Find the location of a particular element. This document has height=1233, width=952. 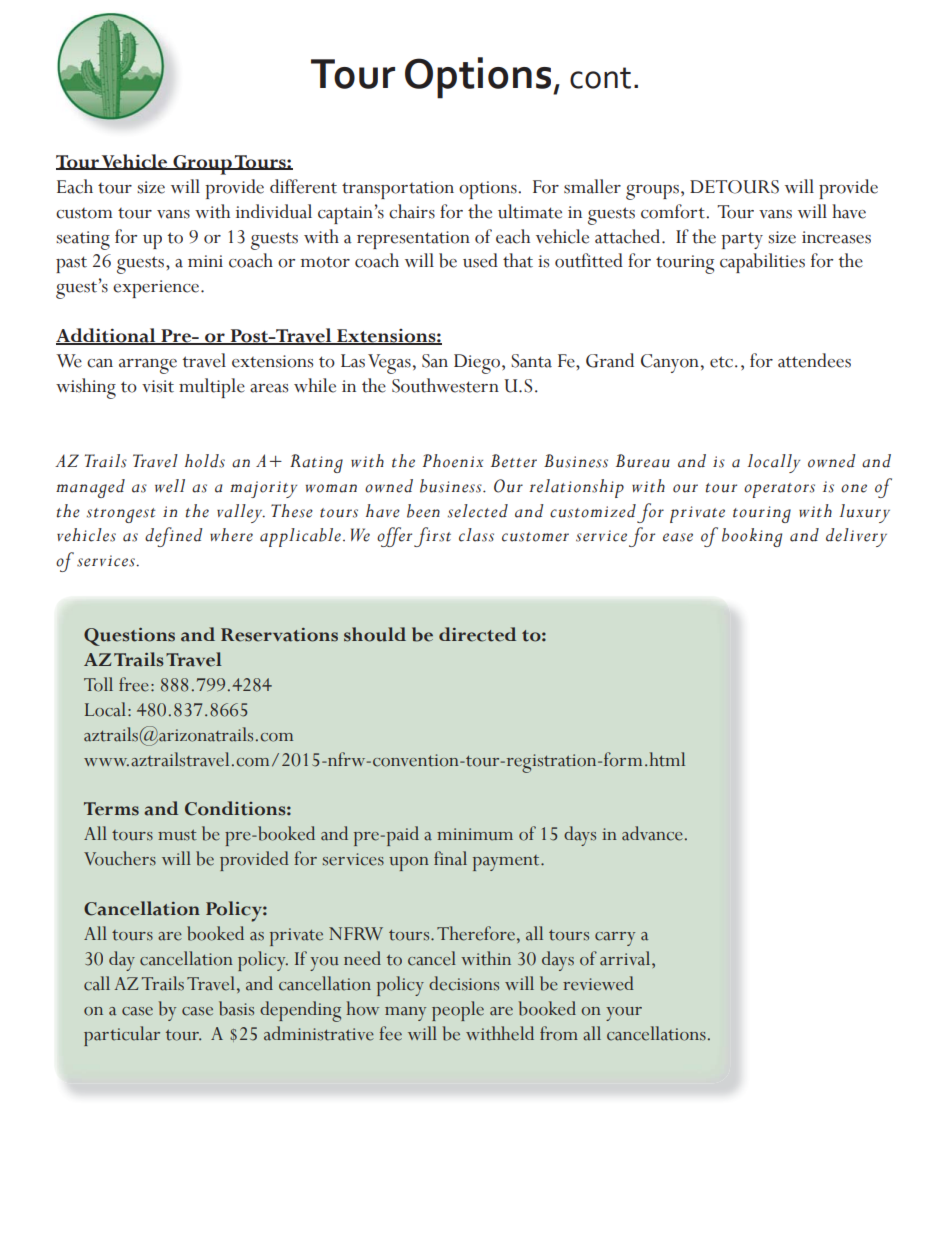

etc is located at coordinates (721, 362).
